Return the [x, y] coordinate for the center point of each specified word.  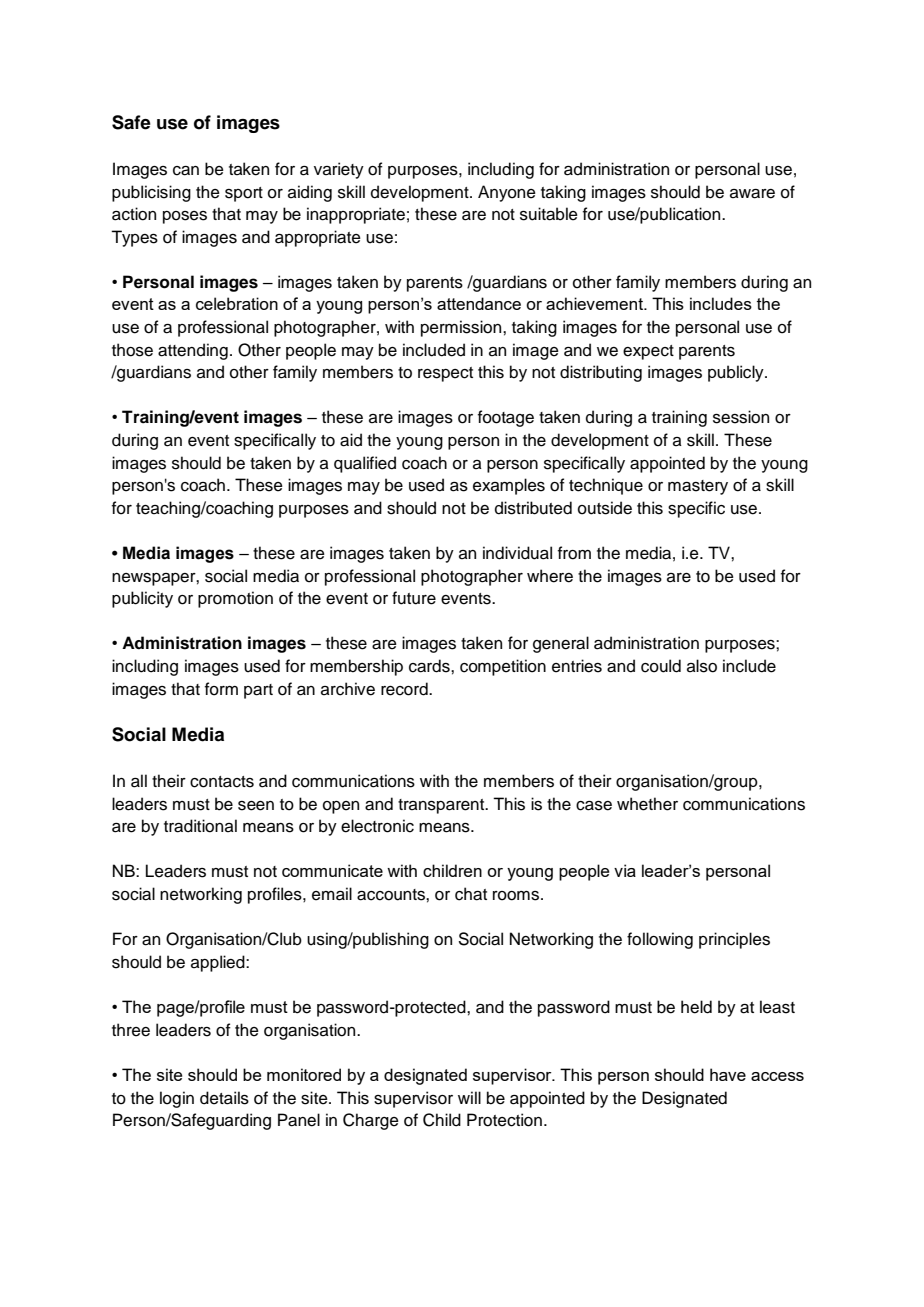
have [728, 1074]
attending [193, 351]
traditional [200, 826]
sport [244, 194]
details [224, 1098]
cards [430, 666]
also [702, 666]
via [625, 870]
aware [752, 194]
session [741, 417]
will [469, 1097]
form [221, 689]
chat [471, 894]
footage [506, 418]
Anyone [507, 193]
